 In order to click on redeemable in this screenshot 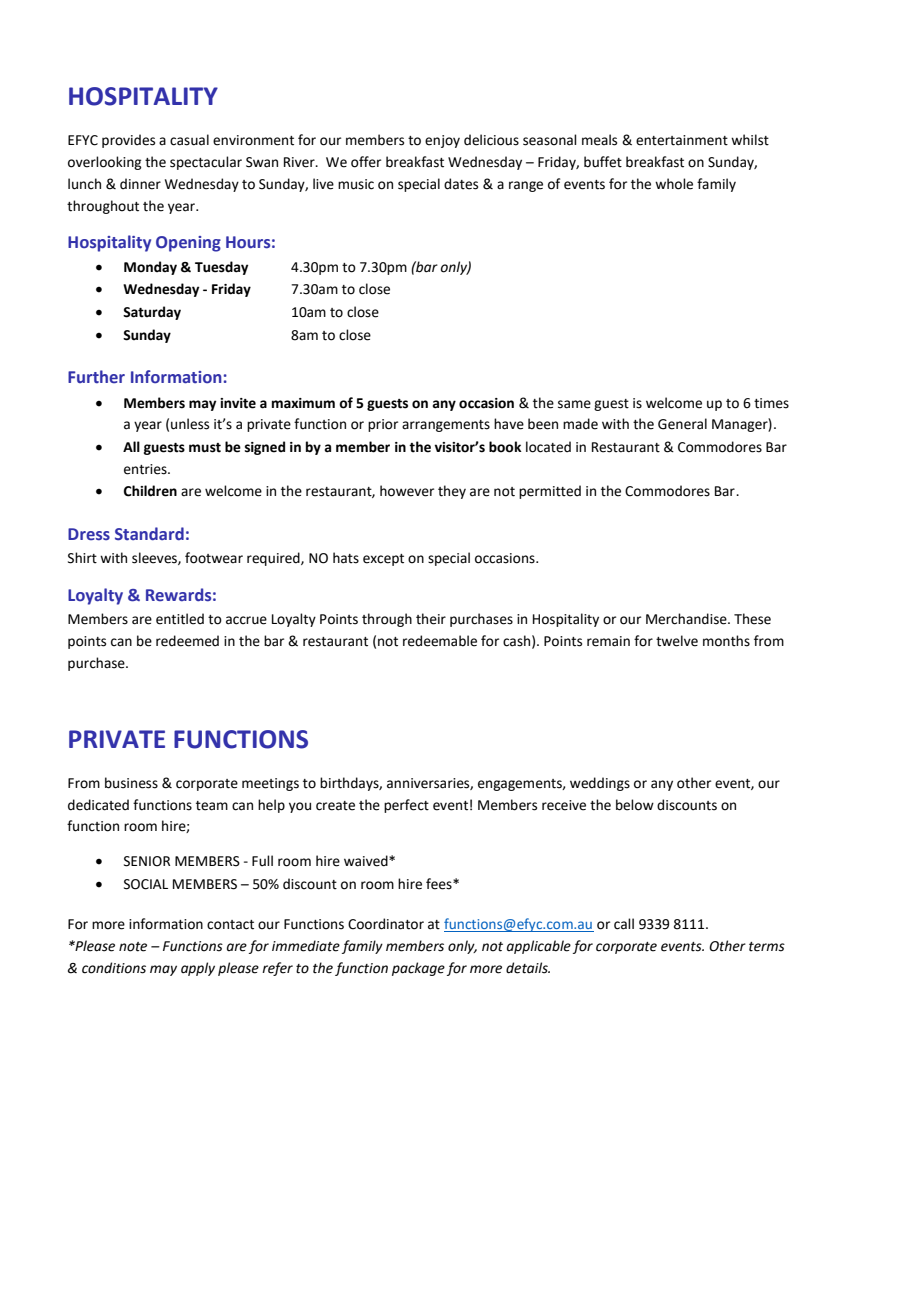, I will do `click(440, 641)`.
